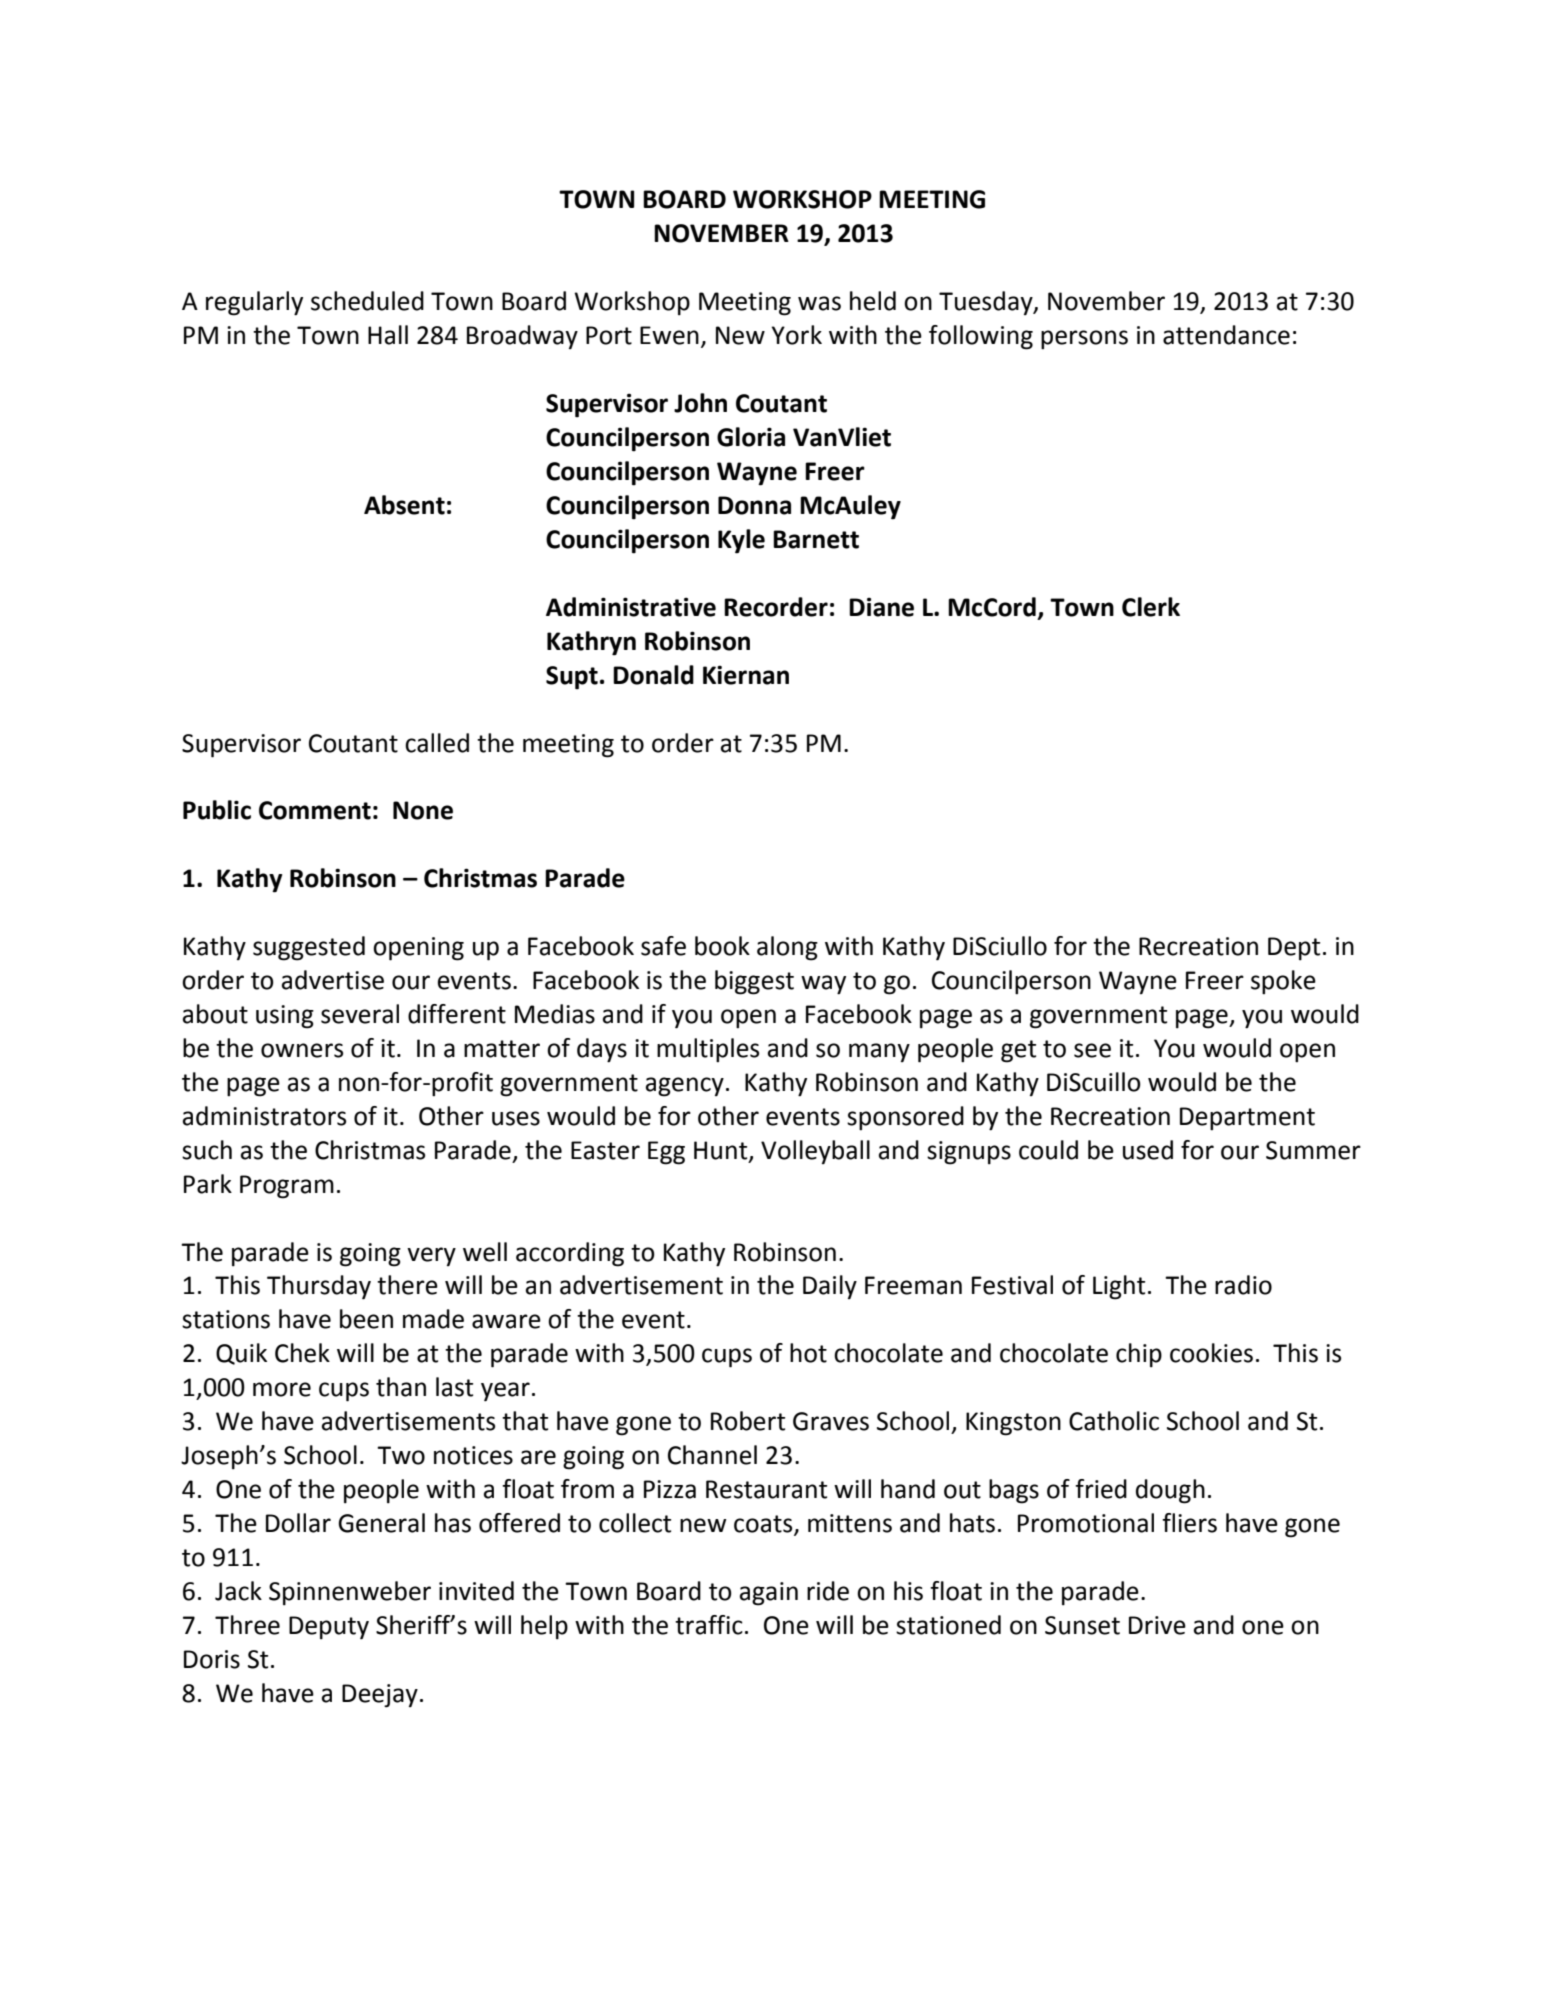 Image resolution: width=1547 pixels, height=2002 pixels. What do you see at coordinates (388, 335) in the screenshot?
I see `Hall` at bounding box center [388, 335].
